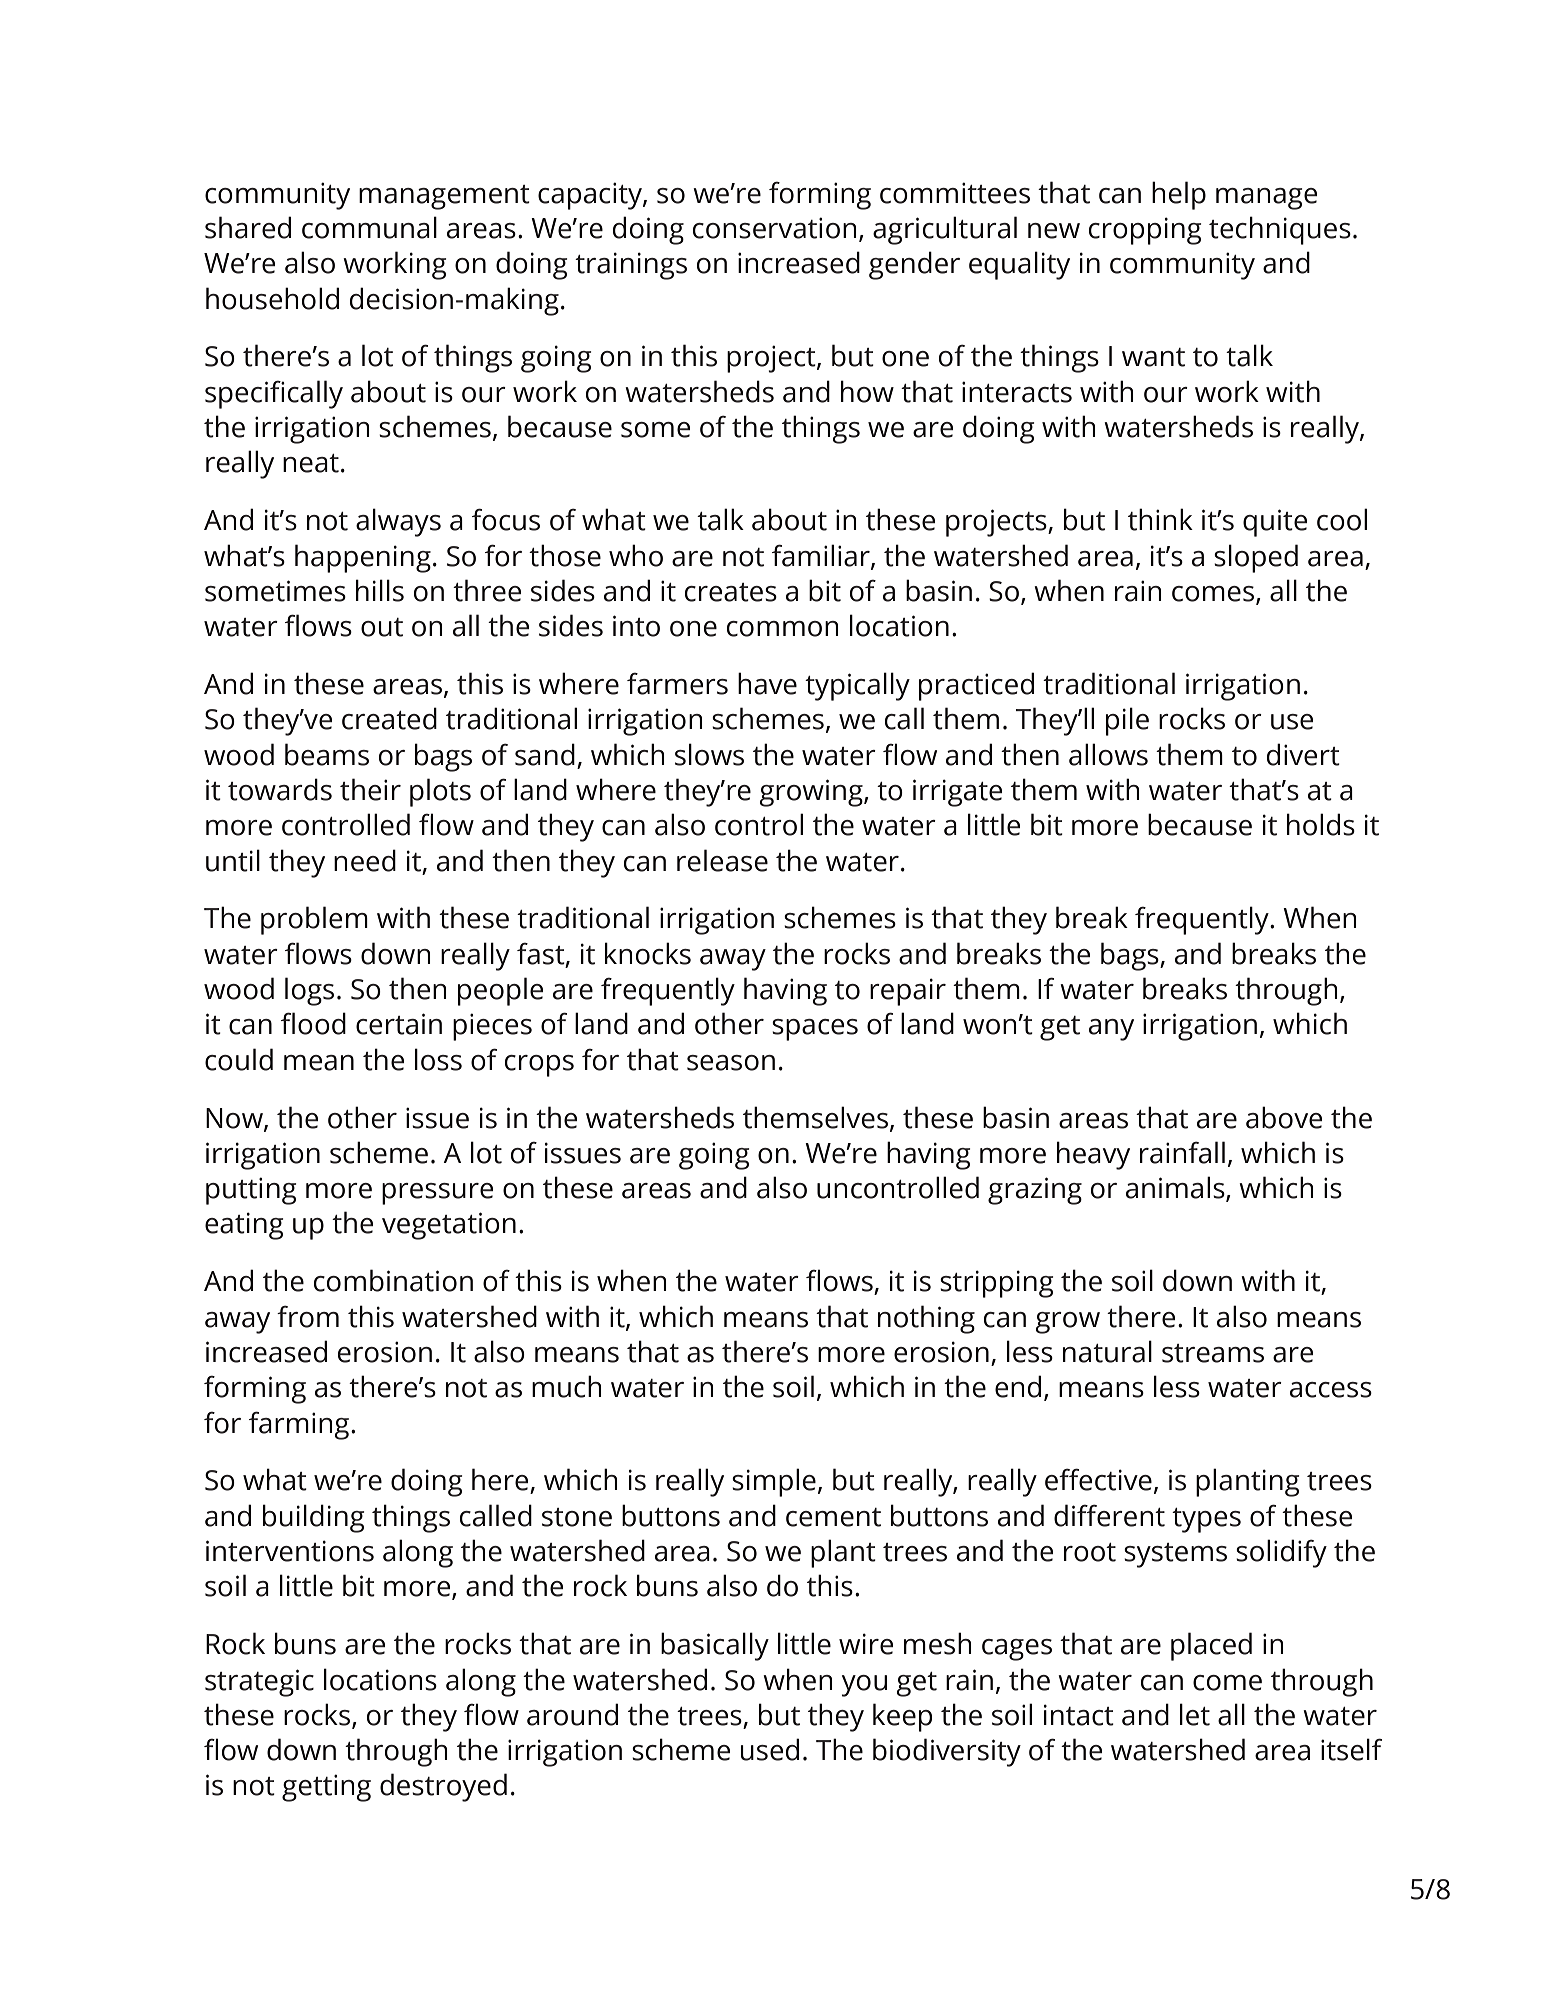 This image has width=1542, height=1996. I want to click on any, so click(1111, 1030).
